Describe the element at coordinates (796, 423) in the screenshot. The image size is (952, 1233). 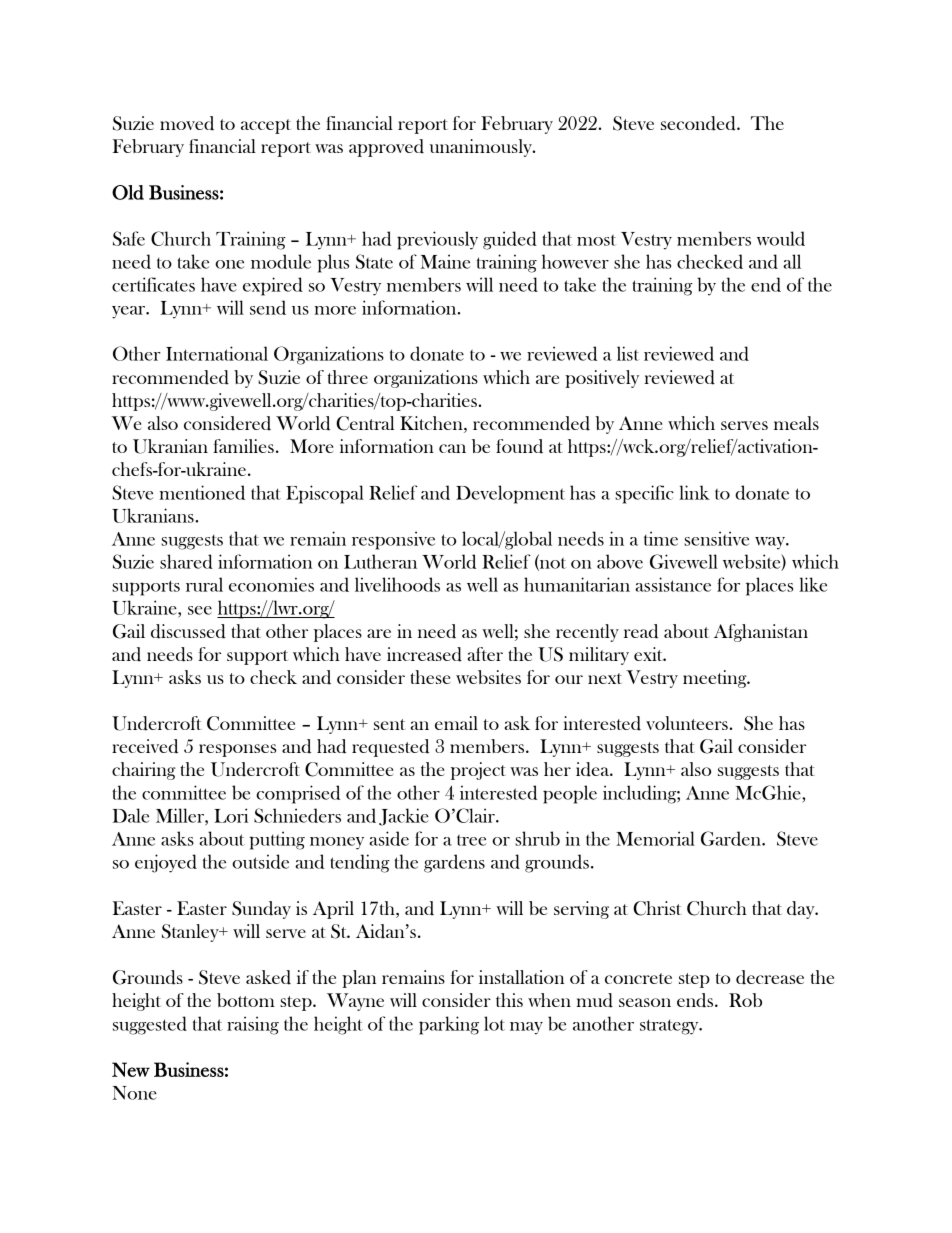
I see `meals` at that location.
